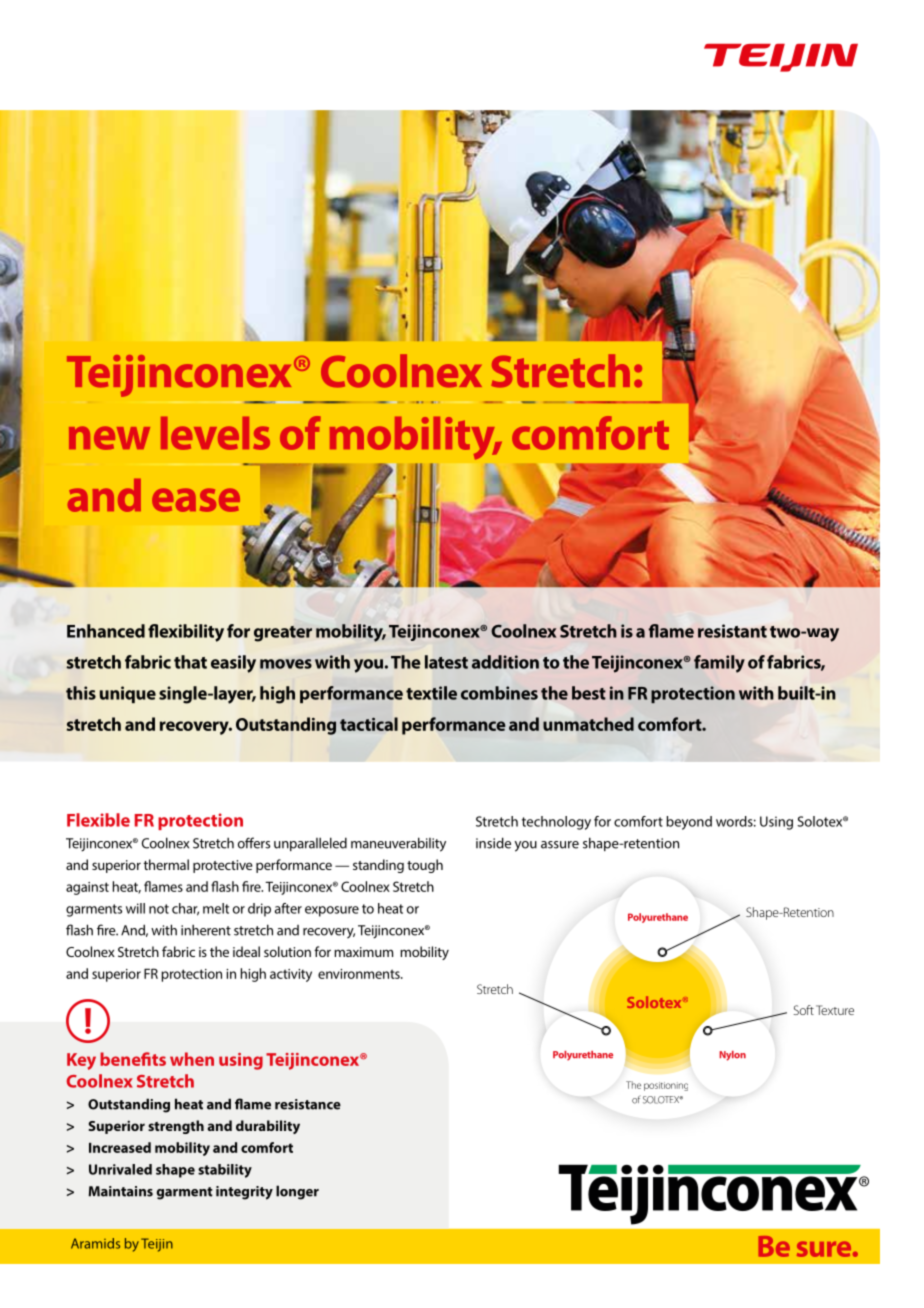  What do you see at coordinates (206, 930) in the document?
I see `inherent` at bounding box center [206, 930].
